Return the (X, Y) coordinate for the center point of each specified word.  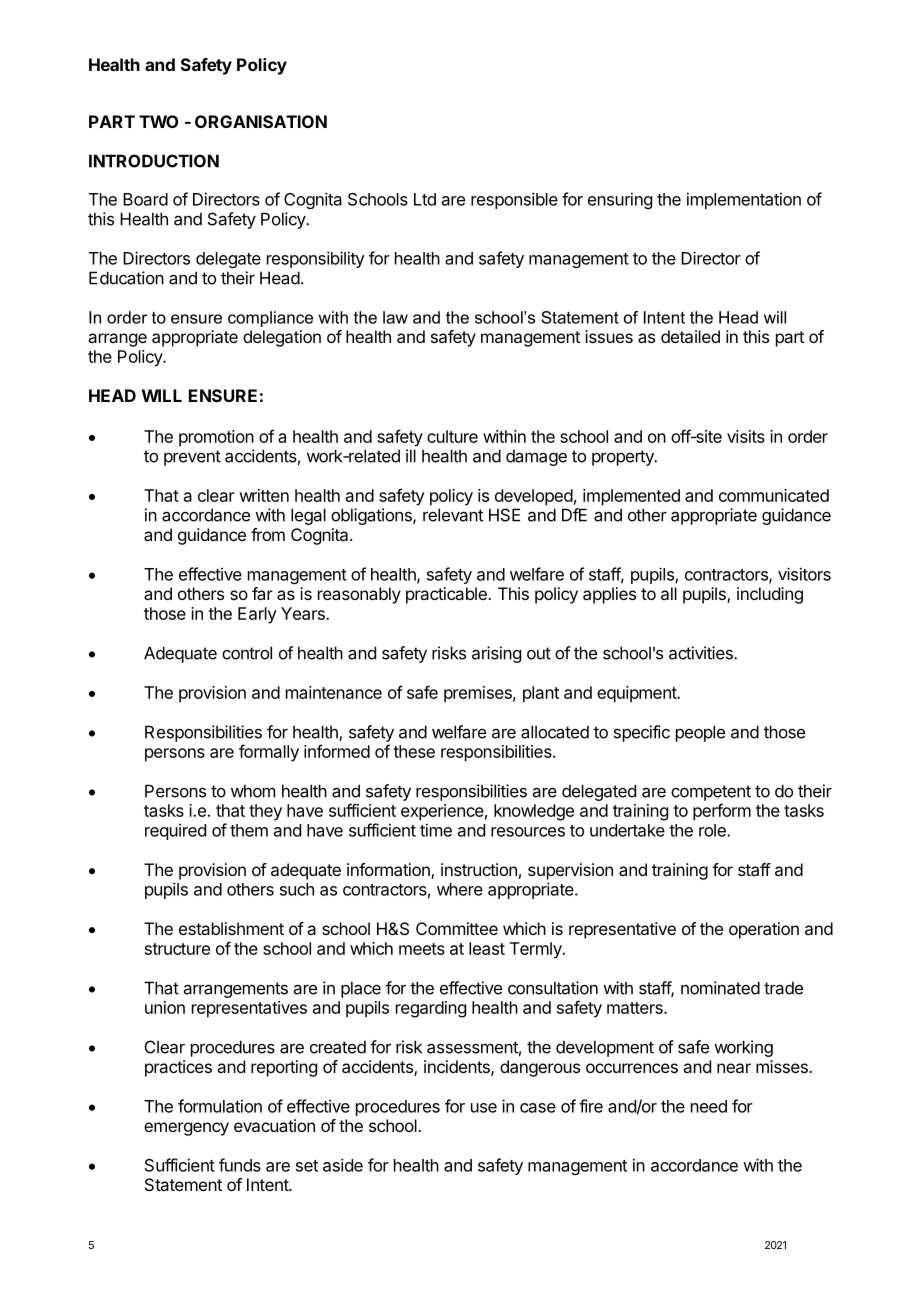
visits (746, 436)
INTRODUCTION (154, 161)
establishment (231, 928)
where (460, 889)
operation (764, 930)
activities (702, 653)
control (247, 653)
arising (496, 654)
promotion (216, 438)
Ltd (425, 199)
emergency (186, 1129)
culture (452, 436)
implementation (744, 200)
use (484, 1108)
